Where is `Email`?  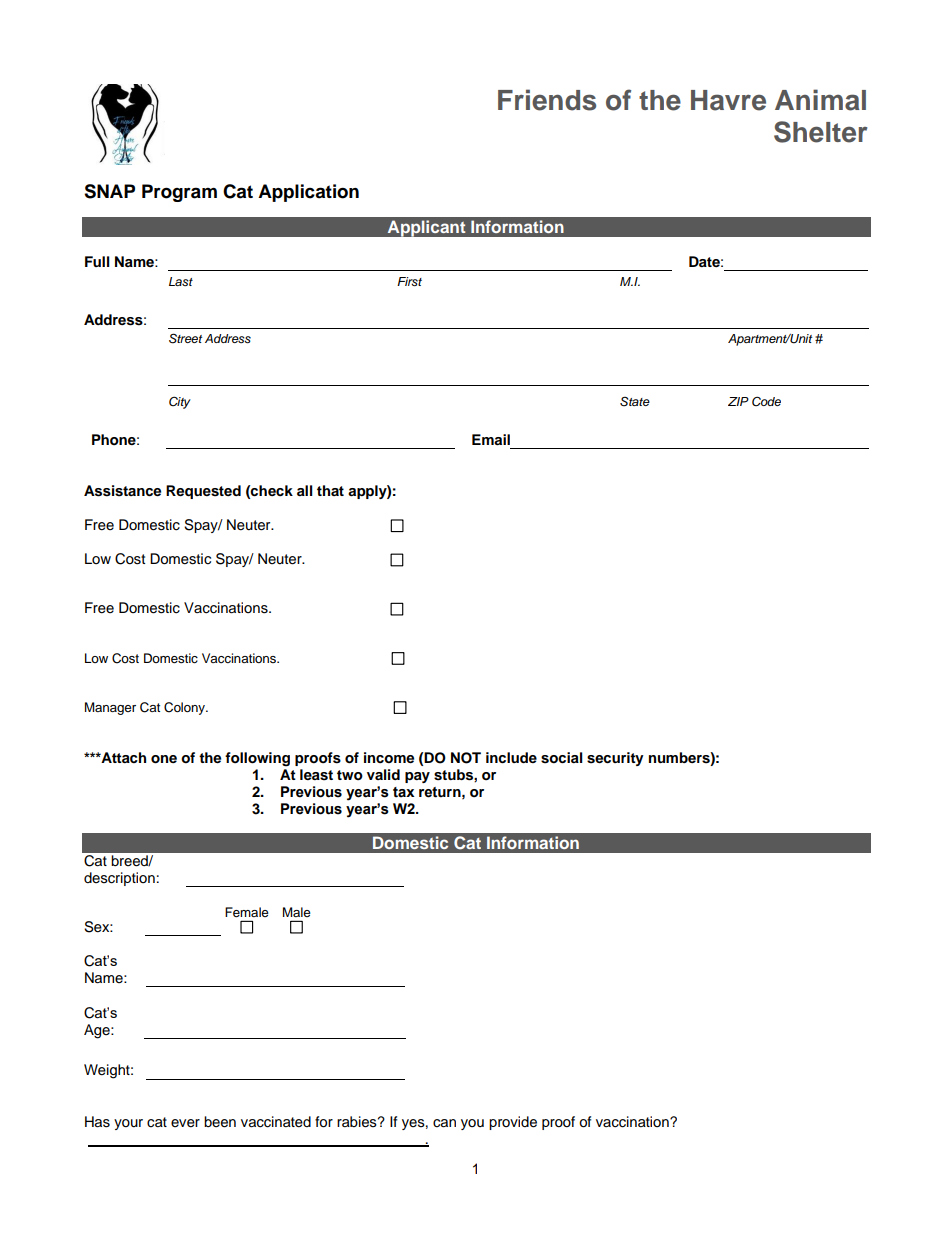
Email is located at coordinates (491, 439).
